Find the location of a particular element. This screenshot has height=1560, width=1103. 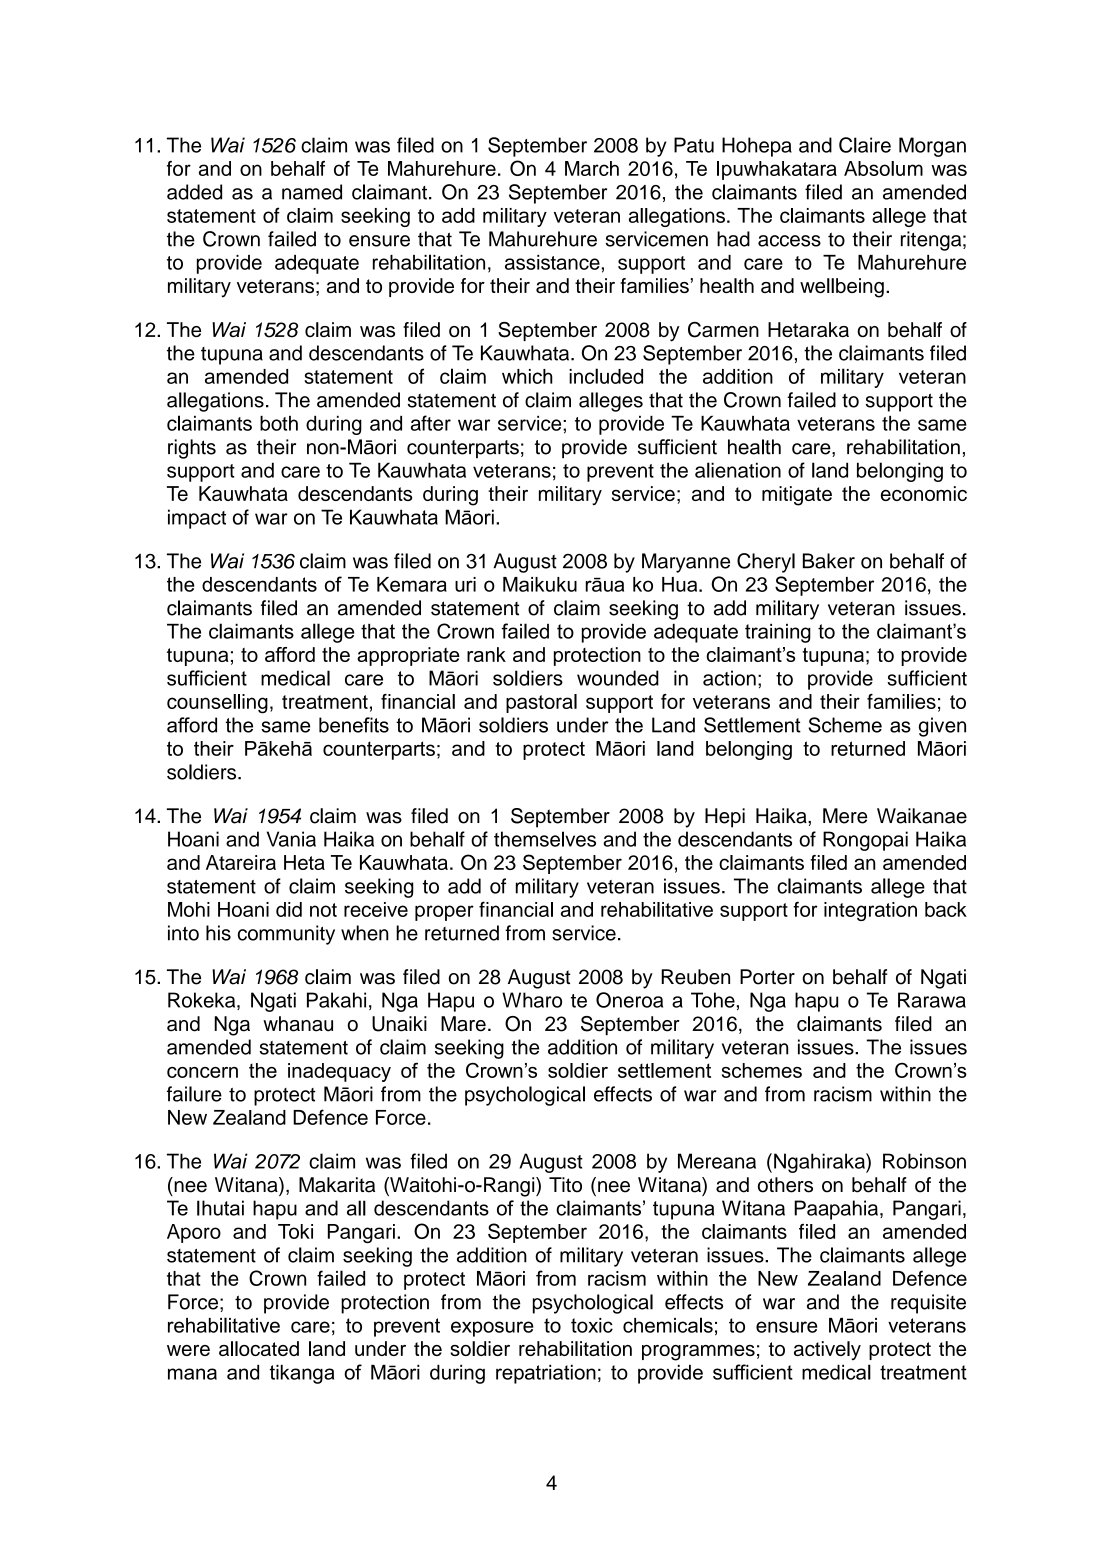

pastoral is located at coordinates (541, 703).
